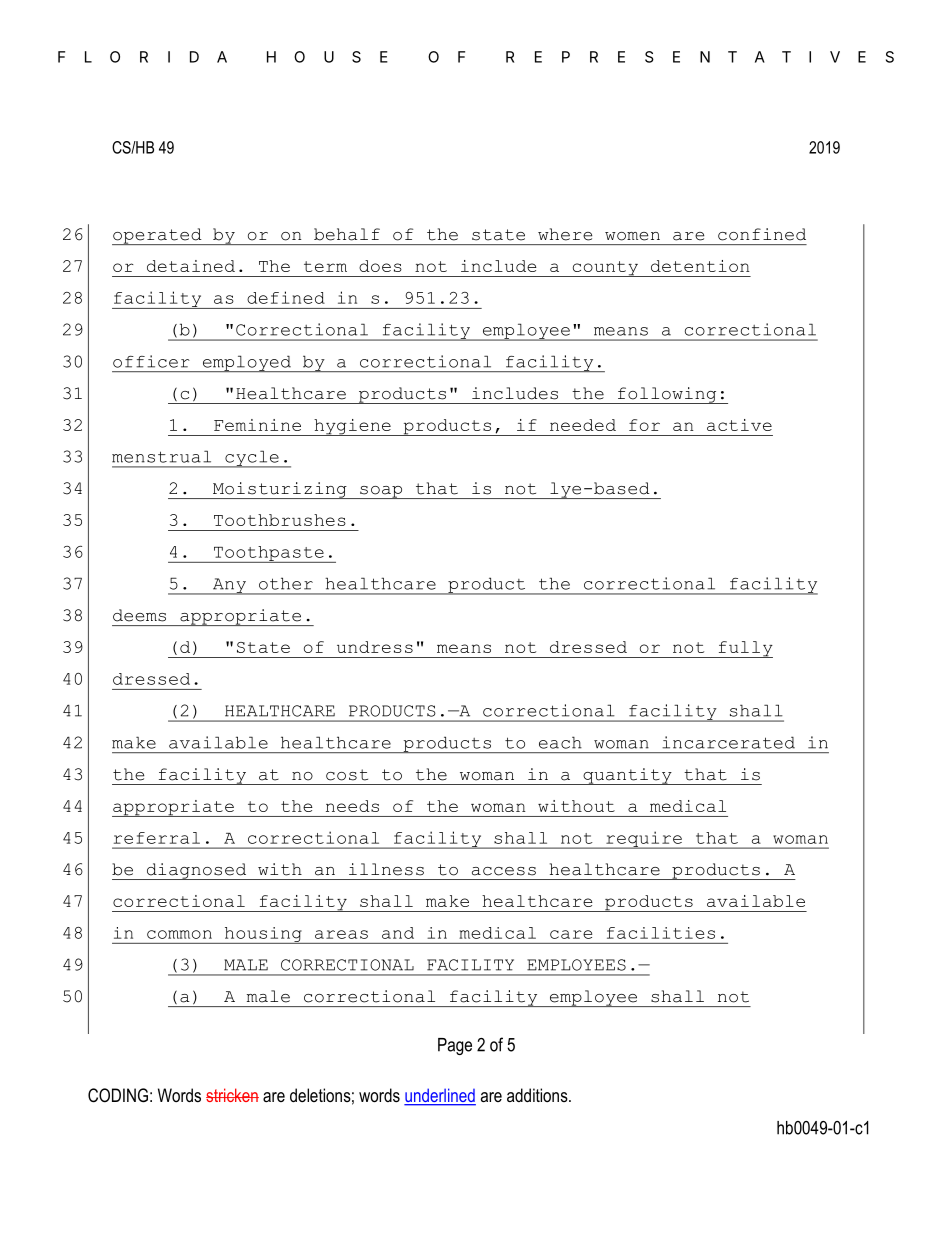 The image size is (952, 1233). Describe the element at coordinates (744, 649) in the screenshot. I see `fully` at that location.
